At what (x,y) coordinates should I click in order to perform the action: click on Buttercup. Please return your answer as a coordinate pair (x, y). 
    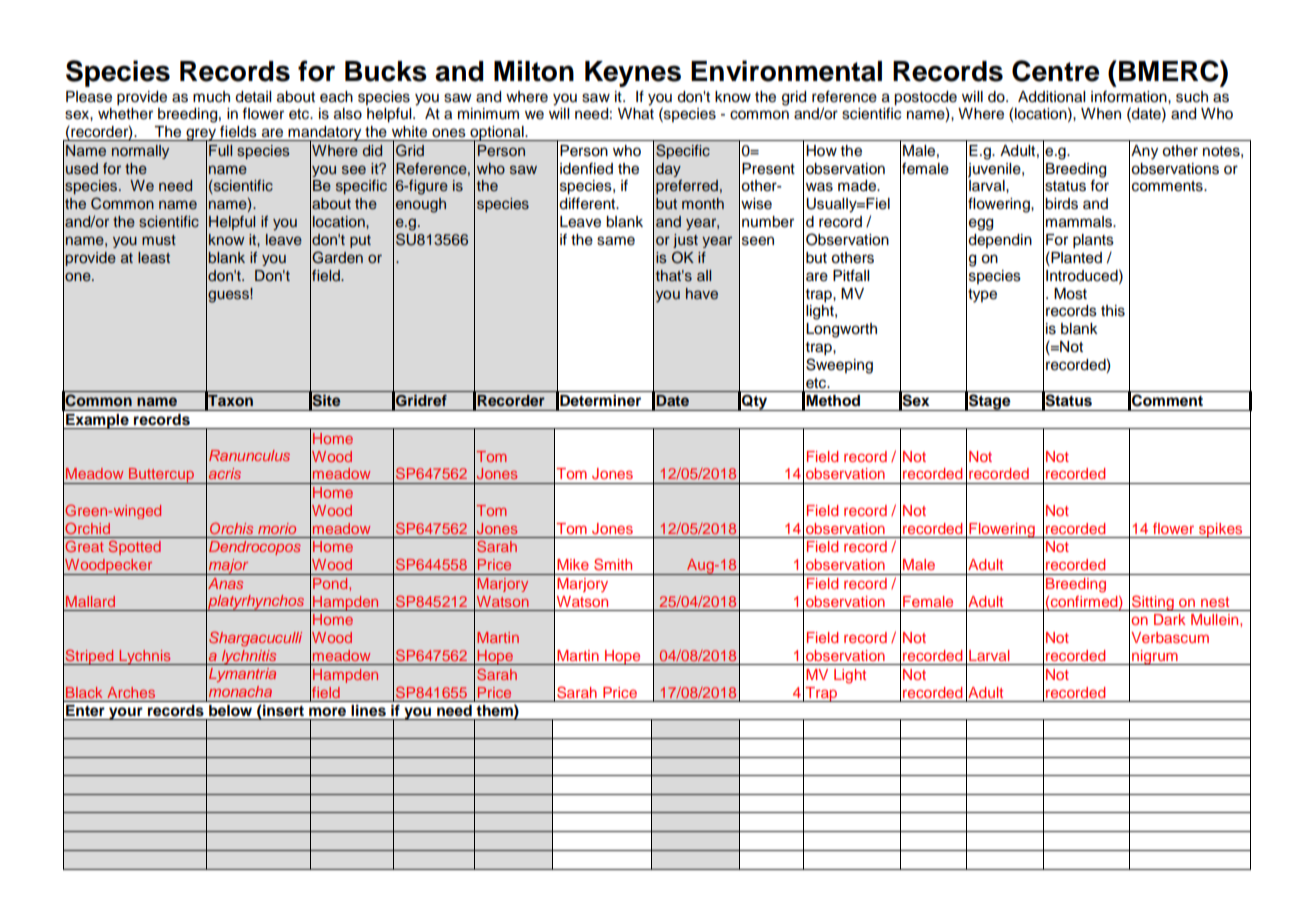
    Looking at the image, I should click on (162, 476).
